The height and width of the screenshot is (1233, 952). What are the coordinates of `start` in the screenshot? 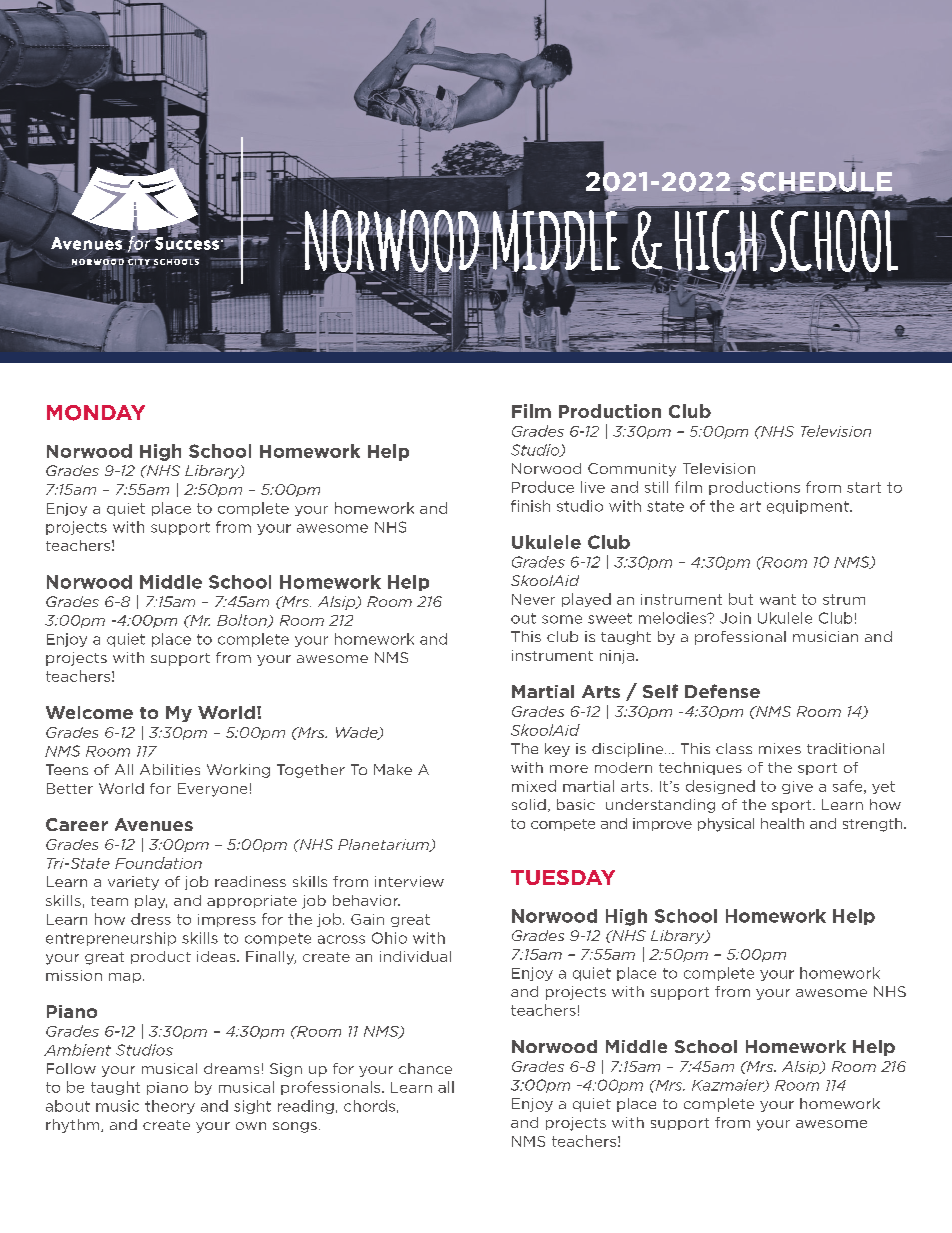 It's located at (864, 487).
